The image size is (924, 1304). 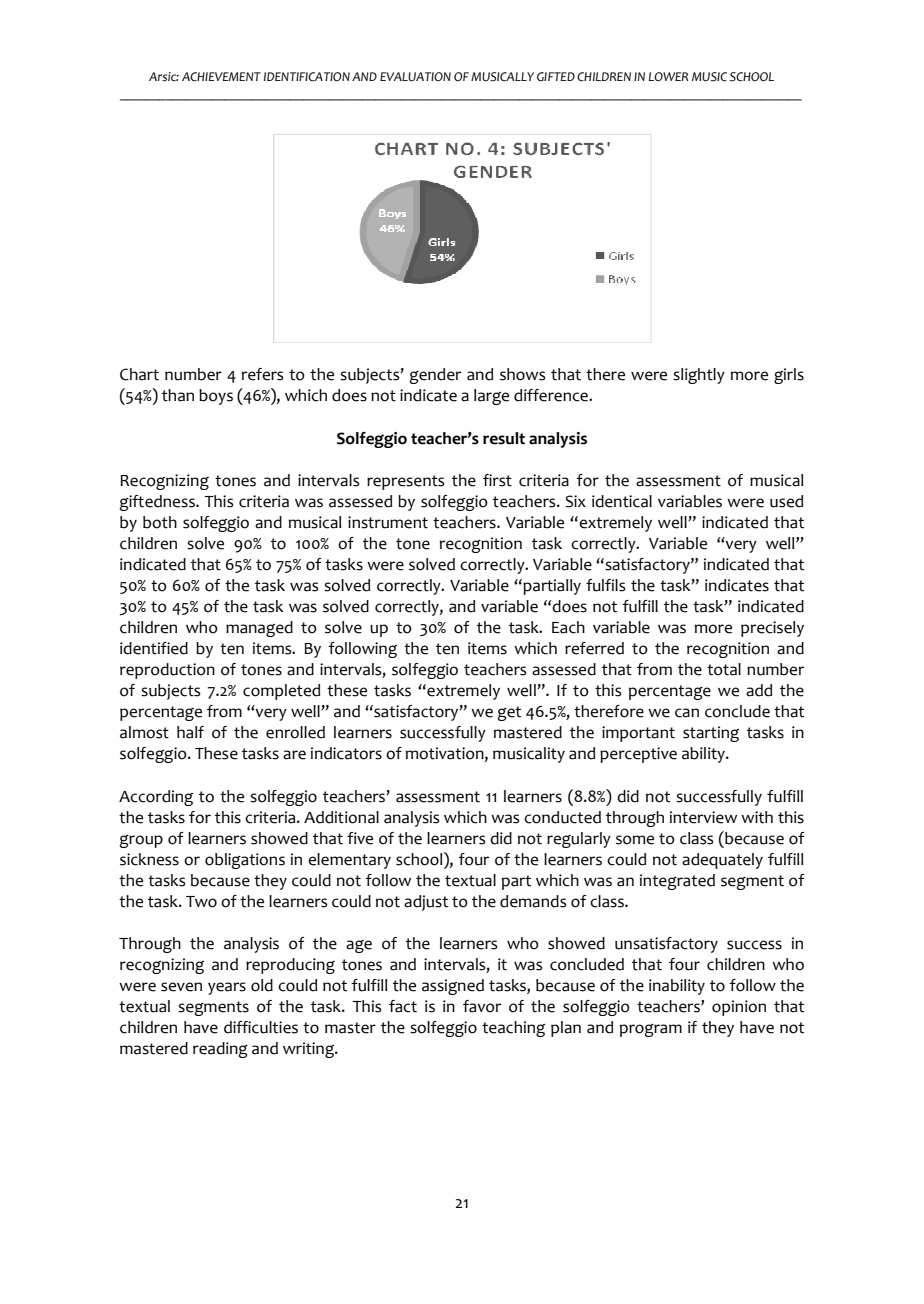 What do you see at coordinates (739, 1008) in the screenshot?
I see `opinion` at bounding box center [739, 1008].
